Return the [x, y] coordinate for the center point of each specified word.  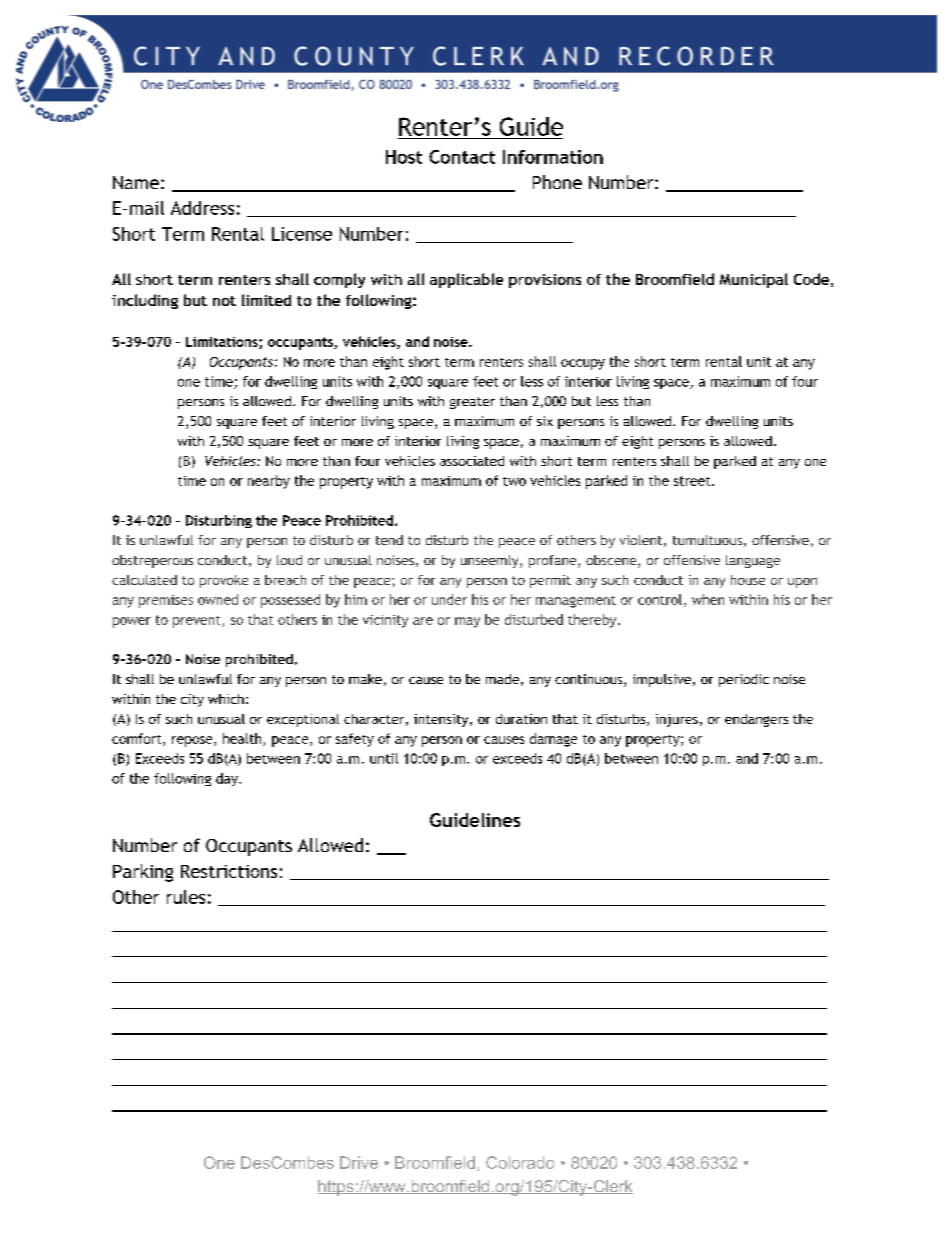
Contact [462, 157]
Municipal [754, 280]
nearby [269, 482]
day [228, 779]
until [384, 758]
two [514, 481]
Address [202, 208]
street [692, 481]
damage [553, 740]
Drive [359, 1162]
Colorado [520, 1162]
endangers [756, 720]
